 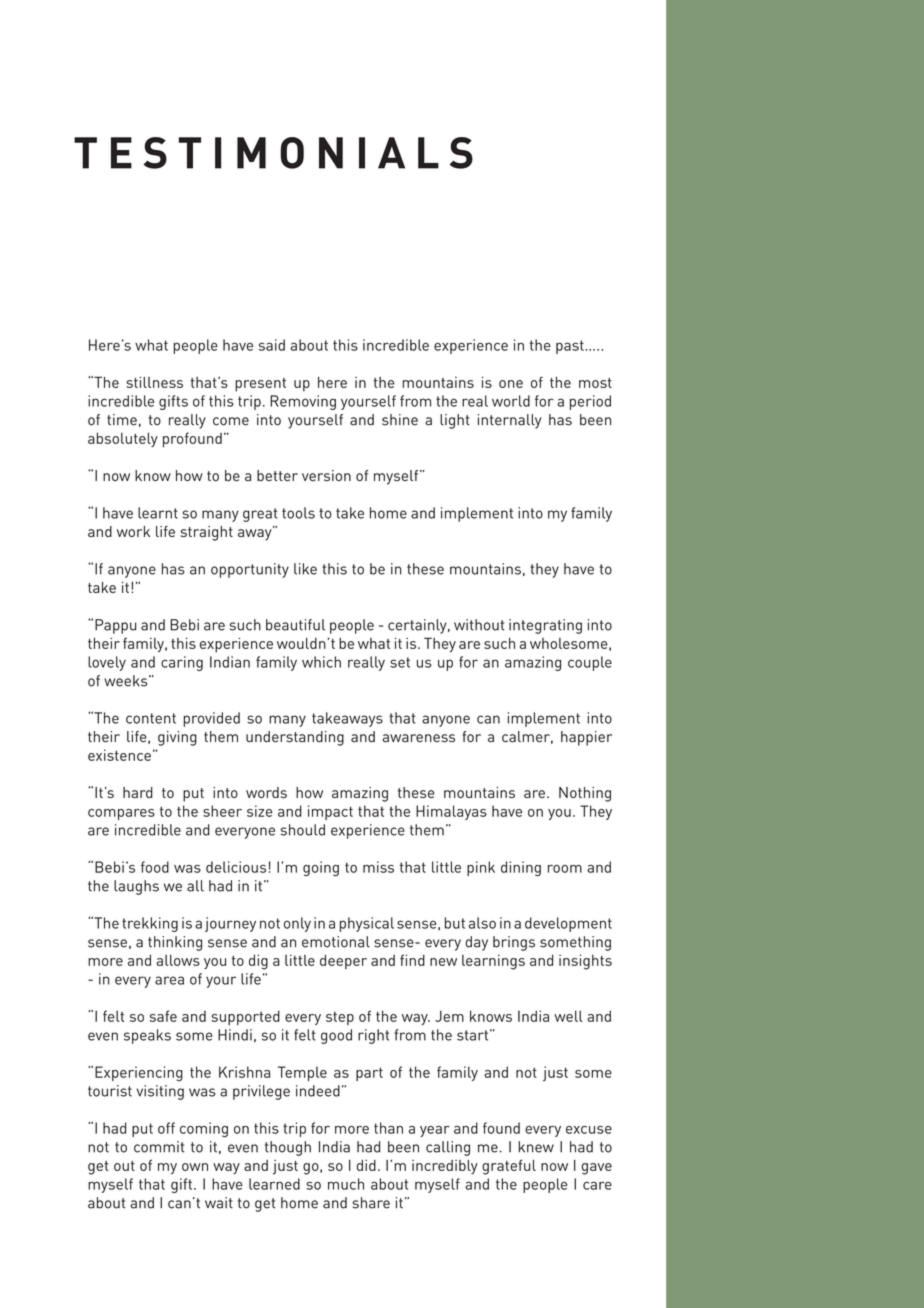 I want to click on trekking, so click(x=150, y=924).
